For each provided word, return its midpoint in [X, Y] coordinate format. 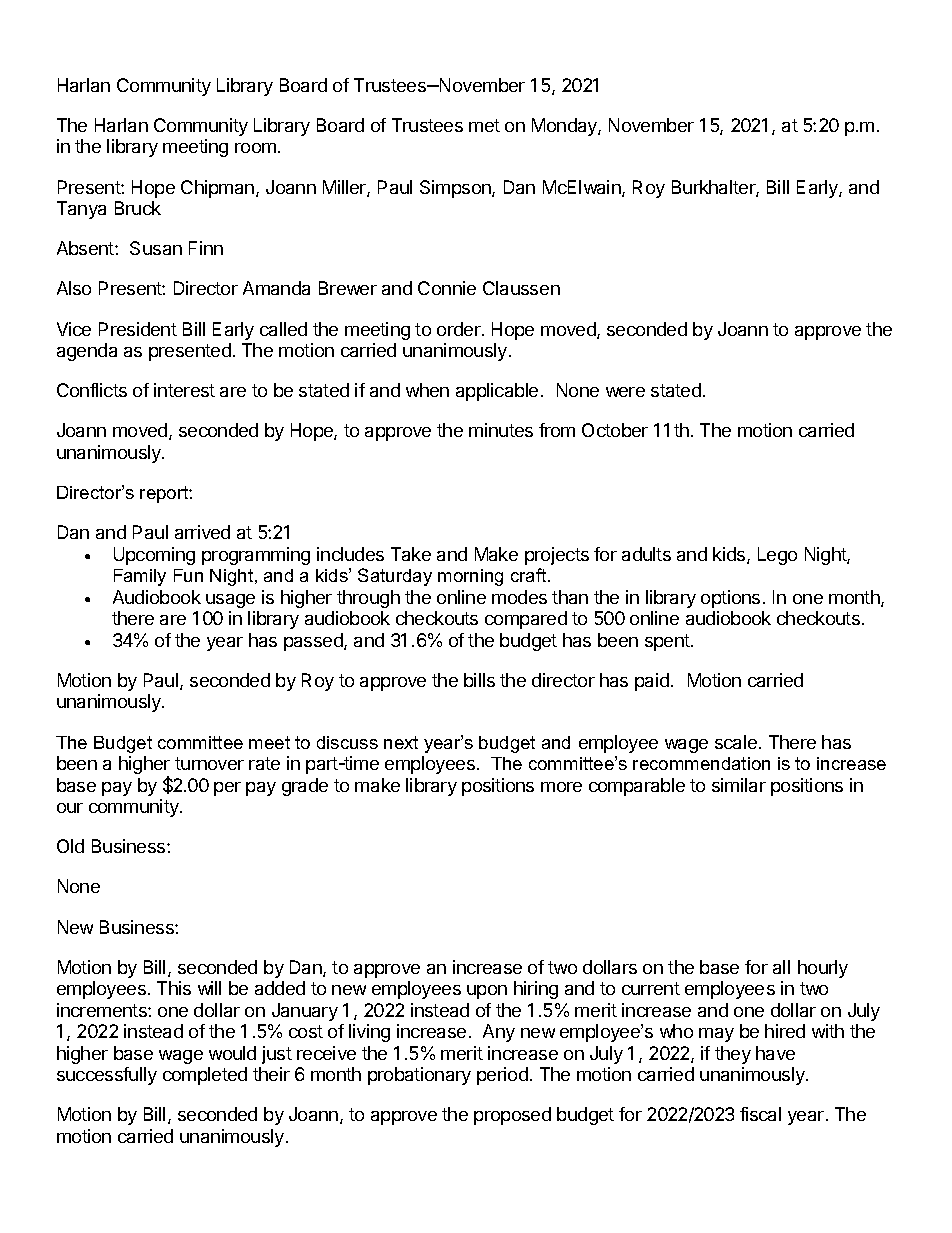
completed [205, 1076]
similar [739, 785]
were [625, 392]
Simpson [456, 189]
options [730, 599]
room [255, 148]
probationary [419, 1076]
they [733, 1055]
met [484, 125]
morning [470, 577]
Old [70, 846]
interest [184, 390]
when [427, 390]
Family [140, 577]
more [561, 787]
